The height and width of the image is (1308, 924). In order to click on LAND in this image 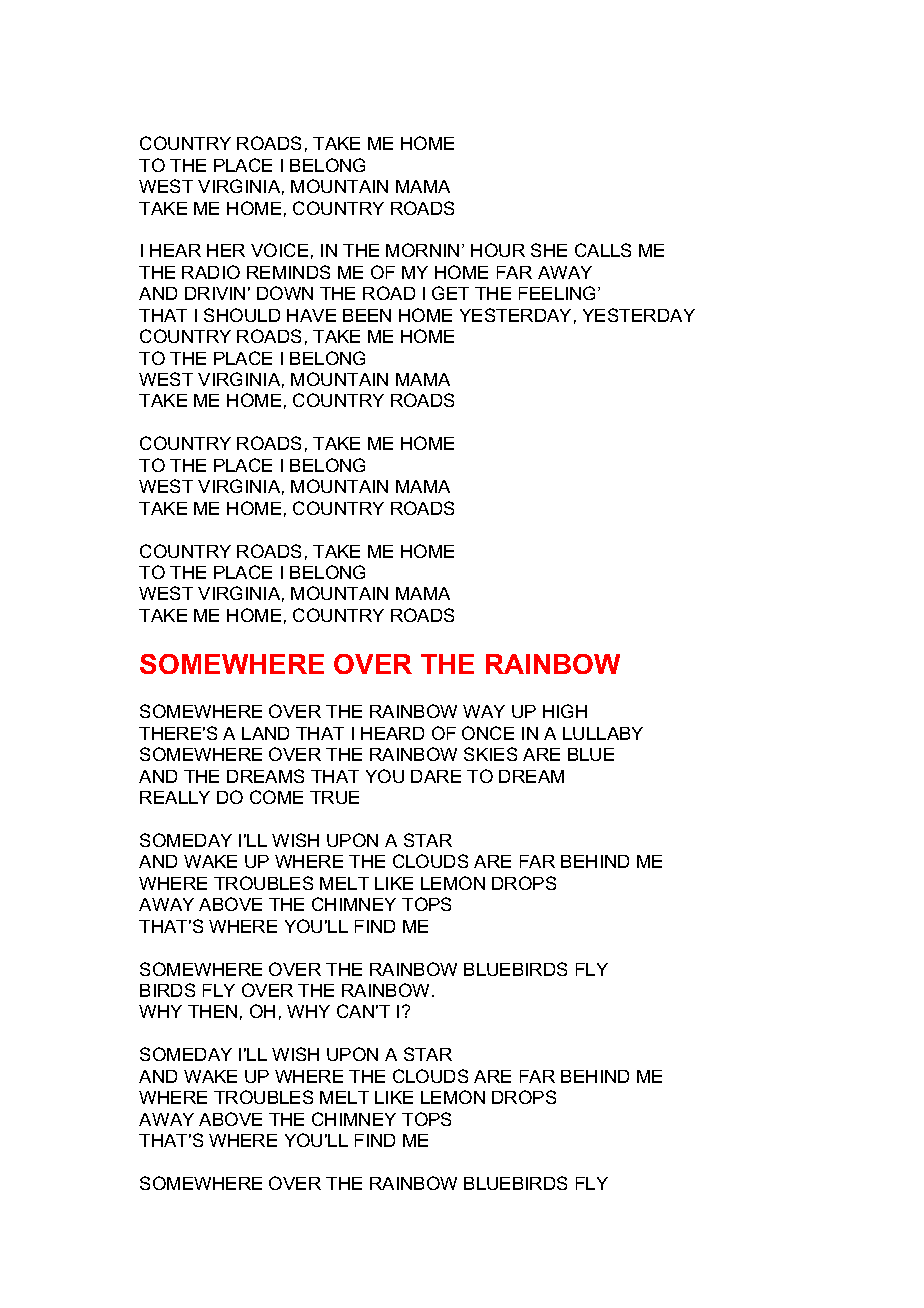, I will do `click(265, 733)`.
